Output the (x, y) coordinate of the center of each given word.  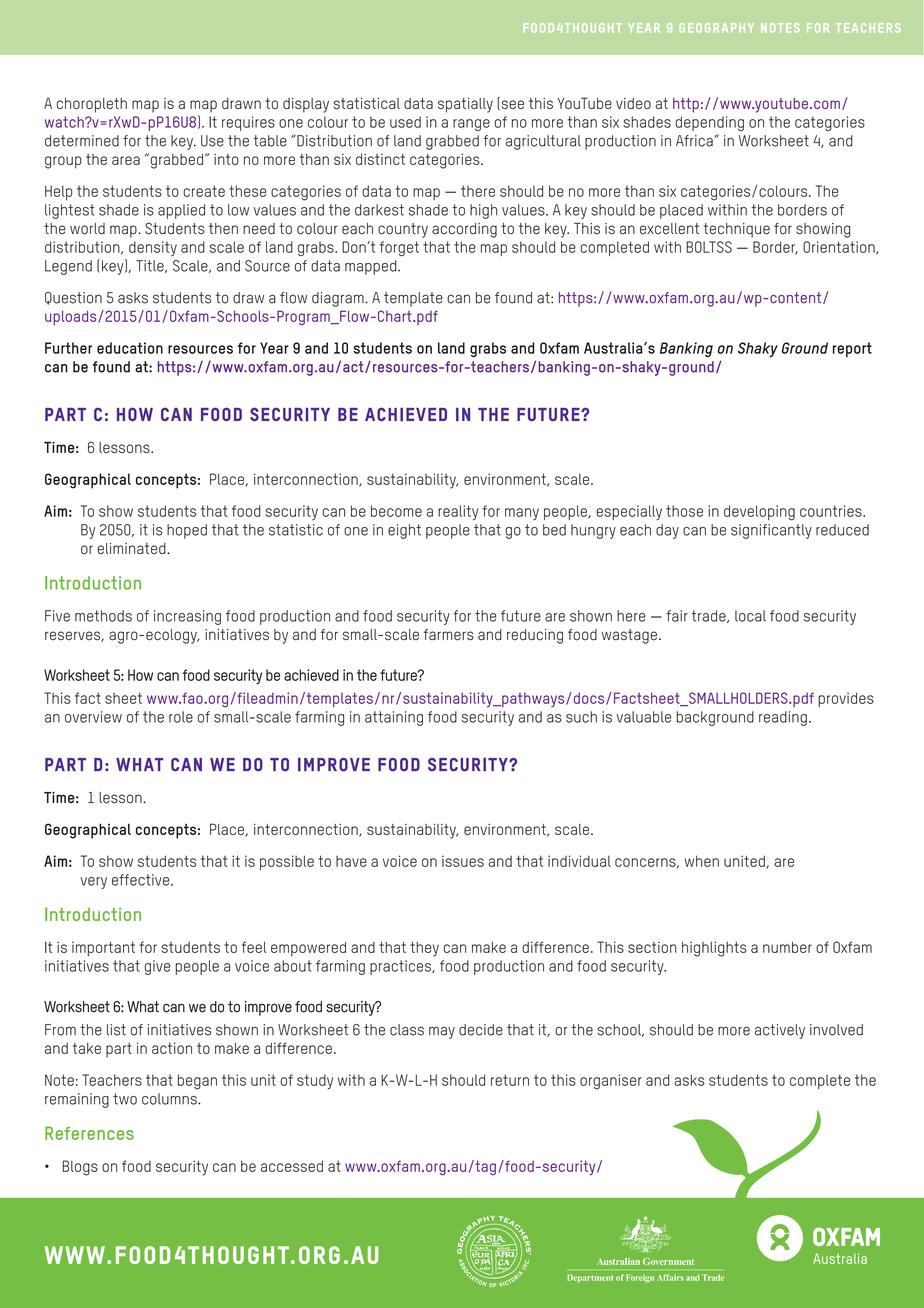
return (510, 1080)
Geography (717, 28)
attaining (394, 718)
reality (458, 513)
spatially (465, 105)
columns (170, 1099)
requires (248, 123)
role (181, 717)
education (130, 348)
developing (759, 513)
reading (783, 718)
